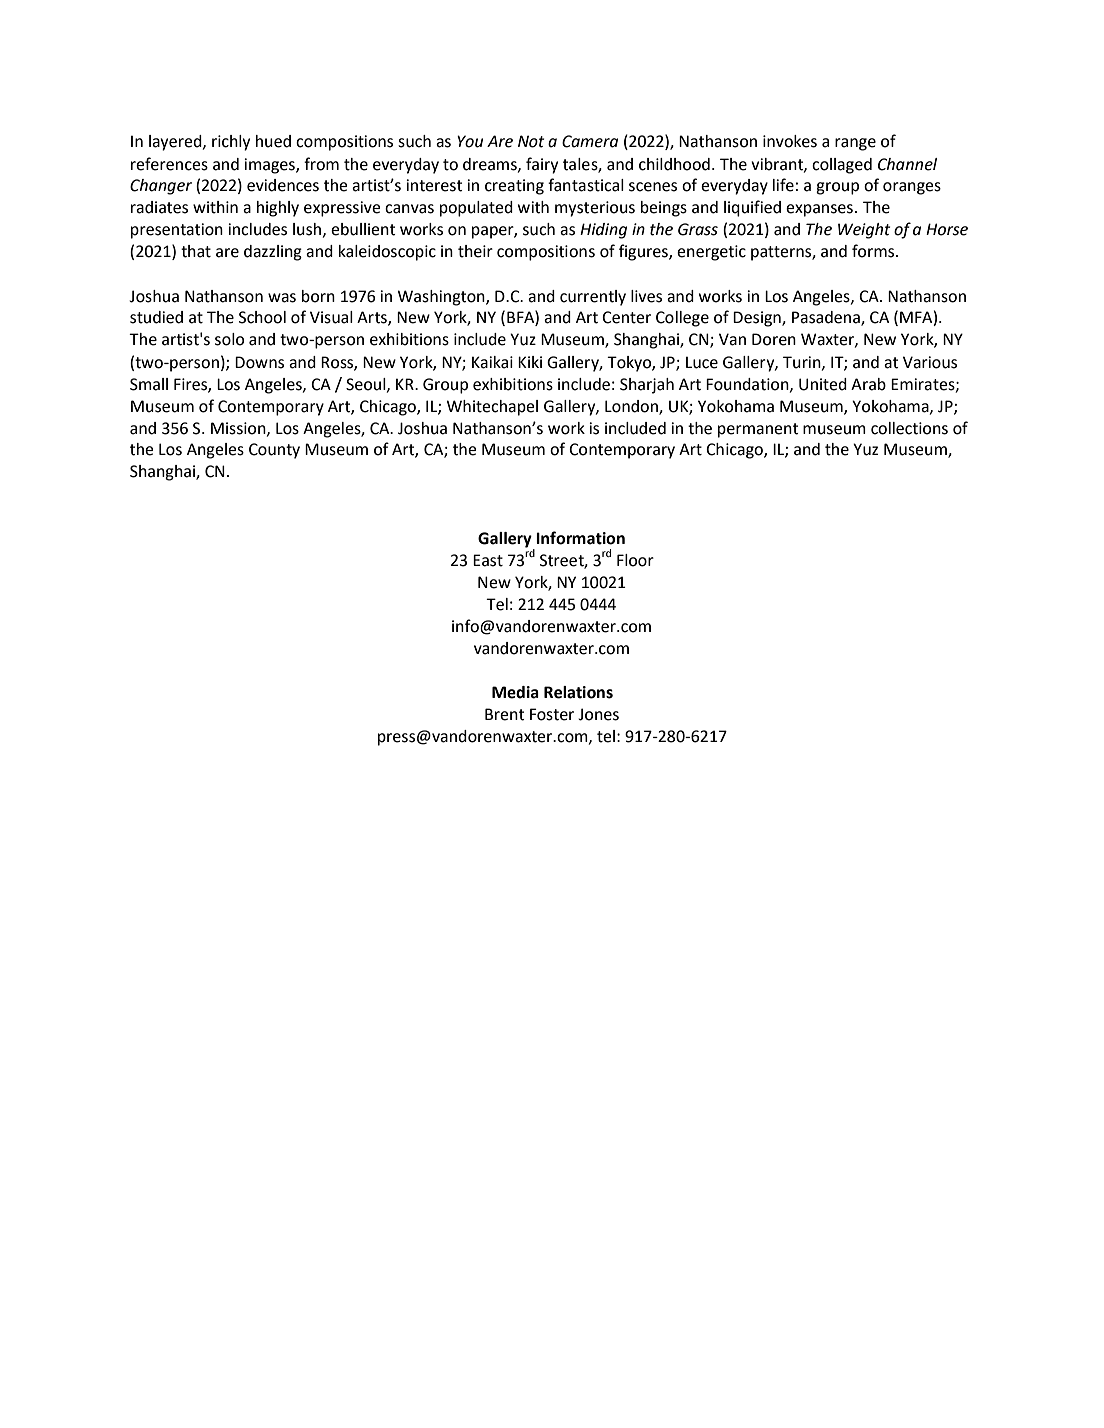 The image size is (1104, 1428). I want to click on solo, so click(229, 339).
